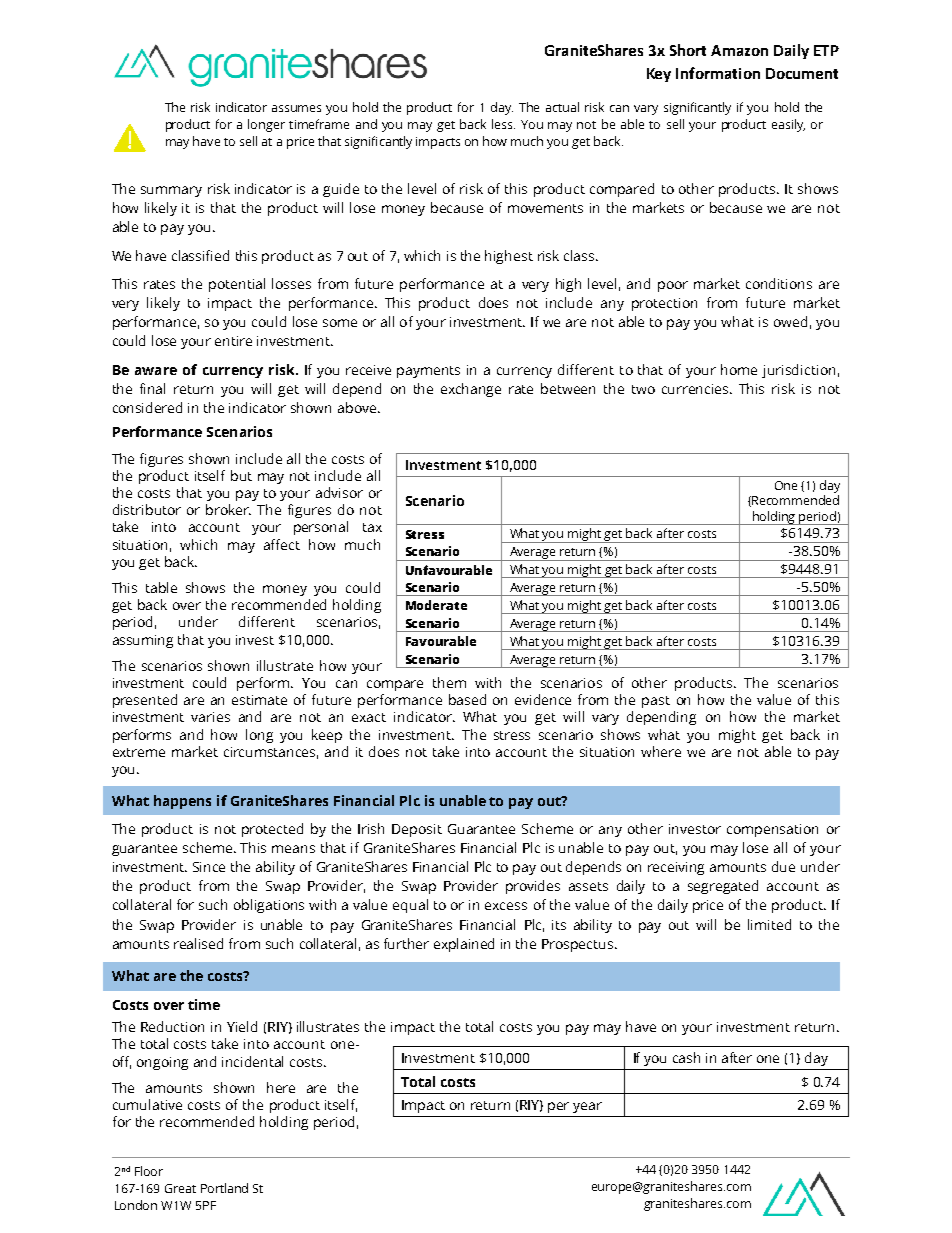 The height and width of the screenshot is (1233, 952). What do you see at coordinates (503, 124) in the screenshot?
I see `less` at bounding box center [503, 124].
